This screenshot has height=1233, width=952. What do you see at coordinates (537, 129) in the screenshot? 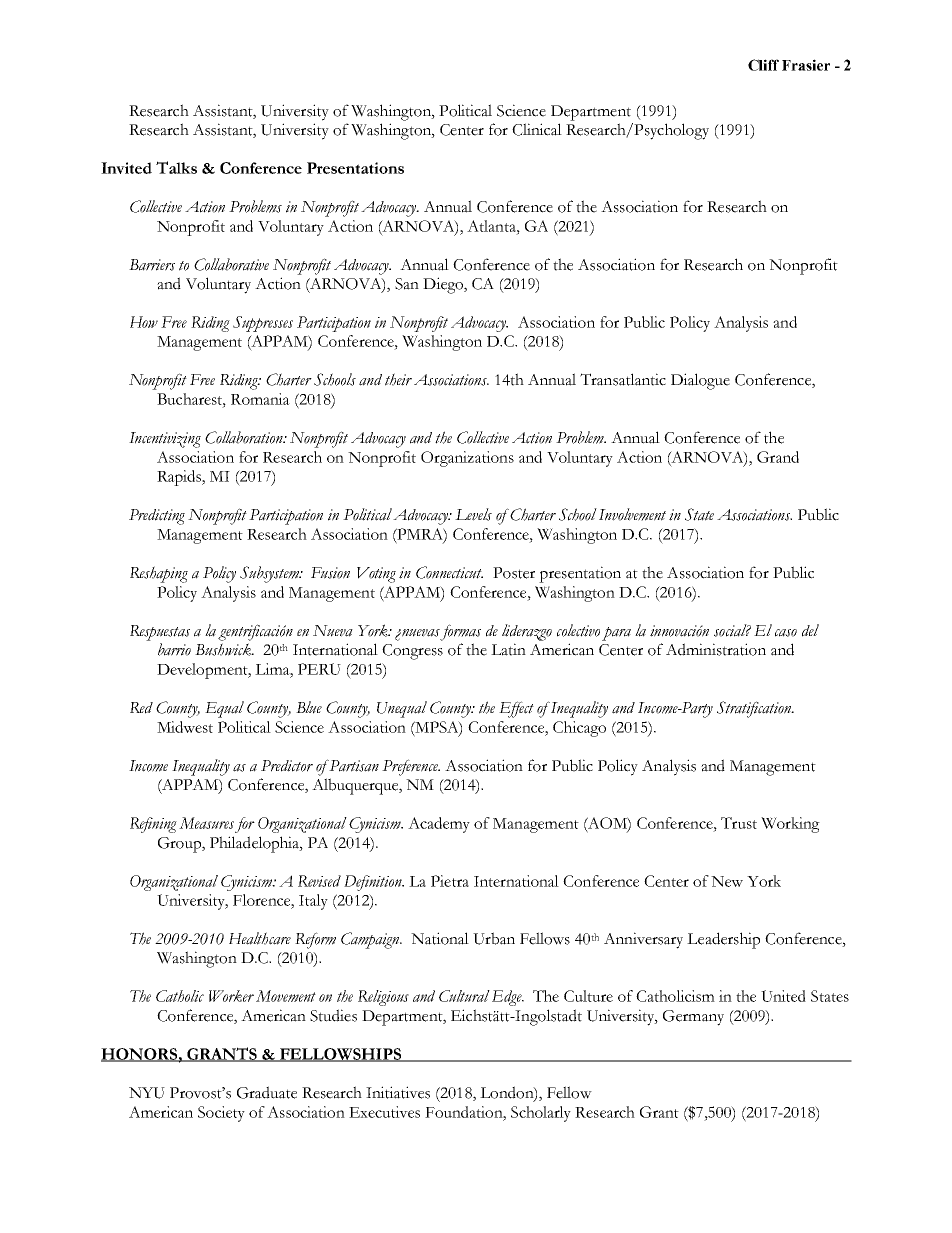
I see `Clinical` at bounding box center [537, 129].
